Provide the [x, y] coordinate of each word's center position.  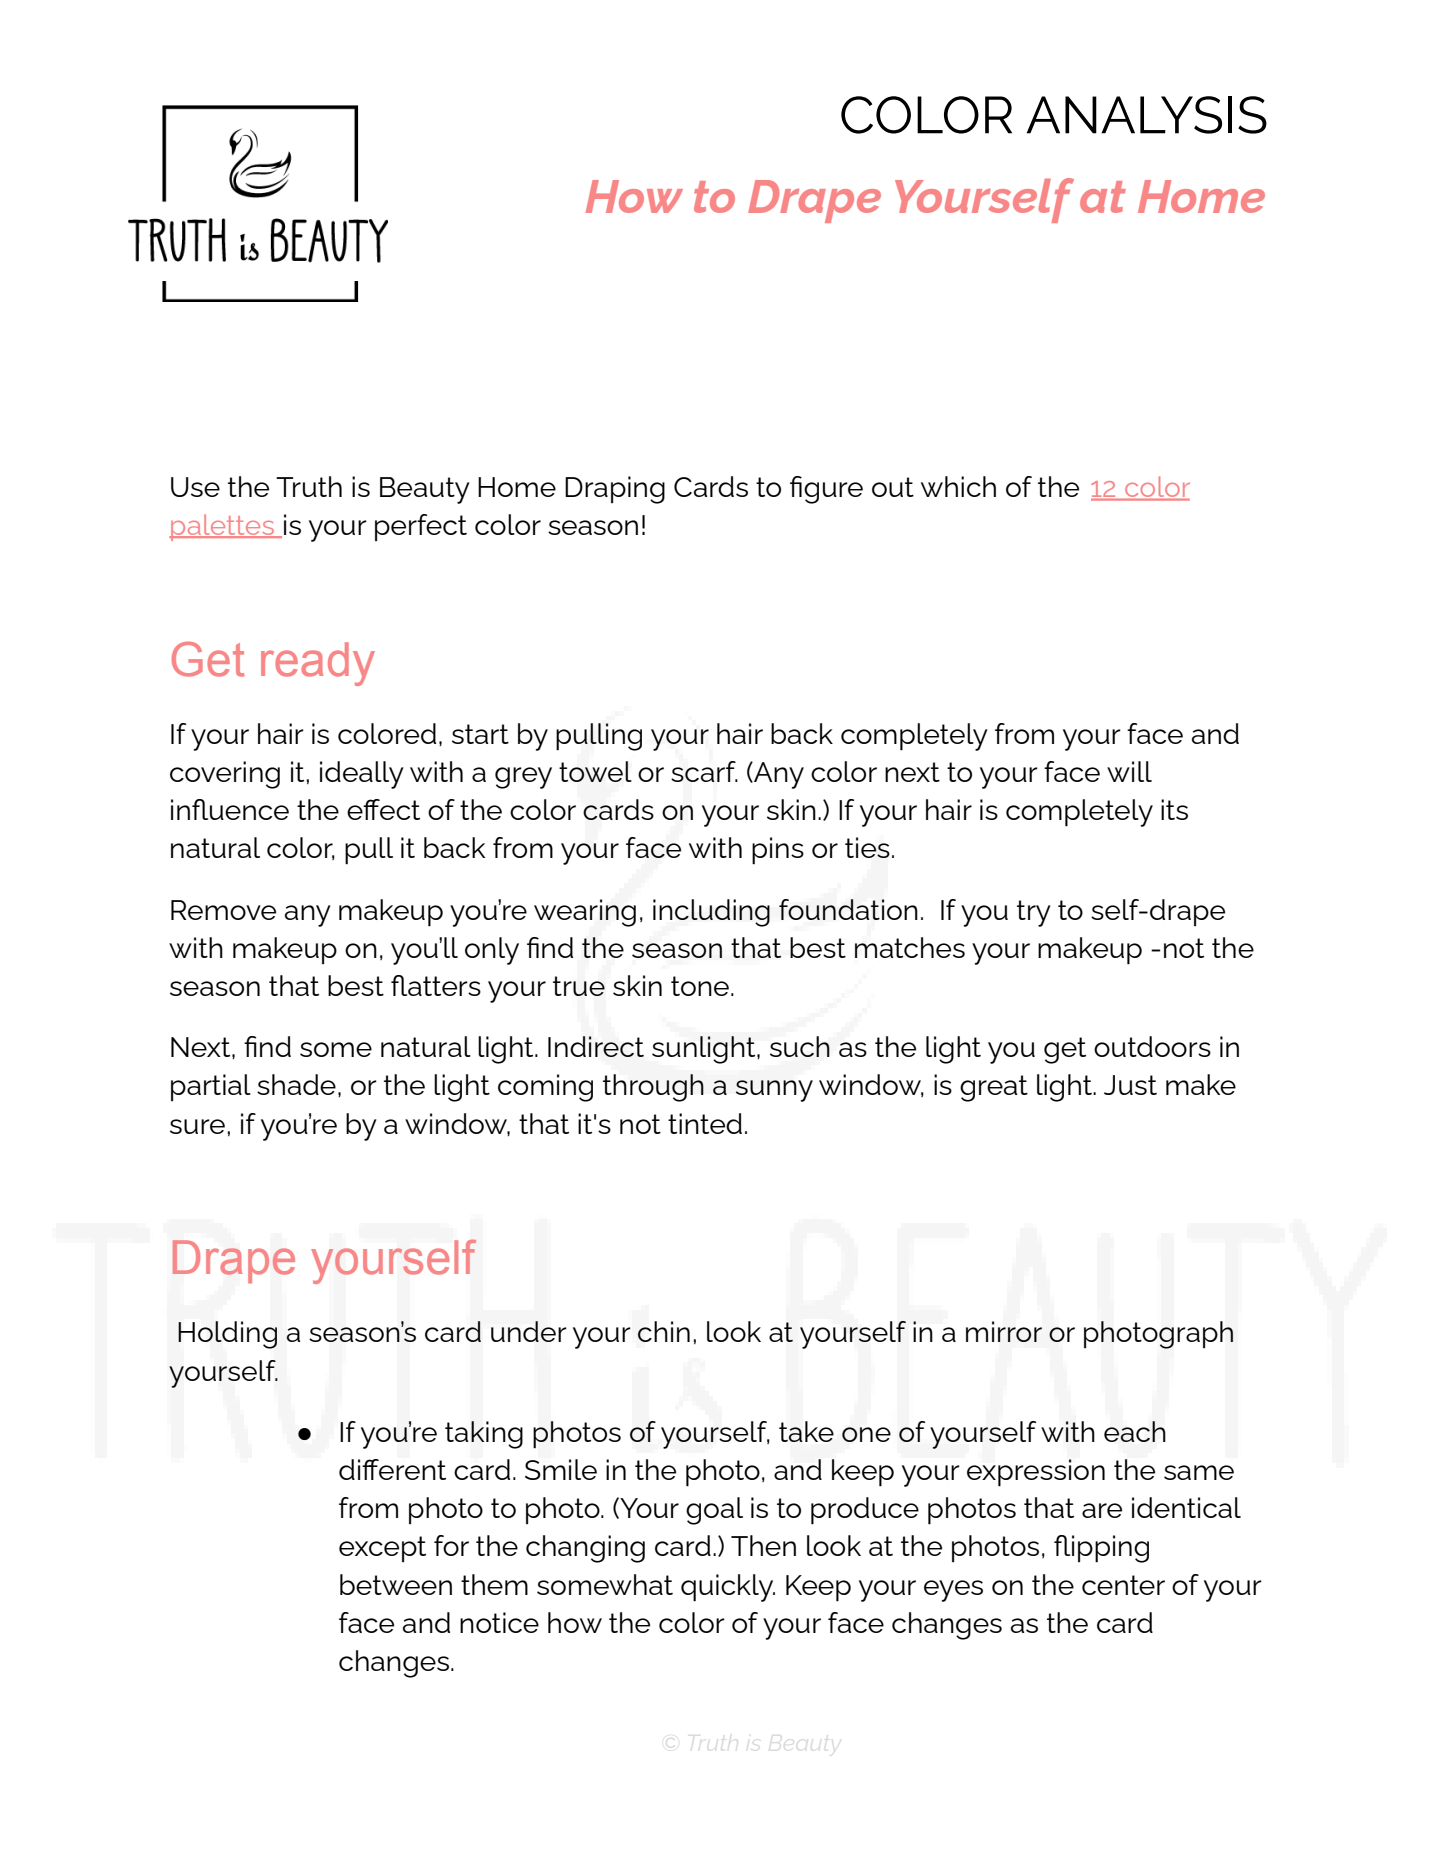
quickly [728, 1588]
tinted [705, 1123]
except [382, 1549]
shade [296, 1084]
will [1129, 771]
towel [595, 771]
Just [1130, 1085]
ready [318, 664]
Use [195, 487]
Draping [615, 490]
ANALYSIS [1147, 115]
